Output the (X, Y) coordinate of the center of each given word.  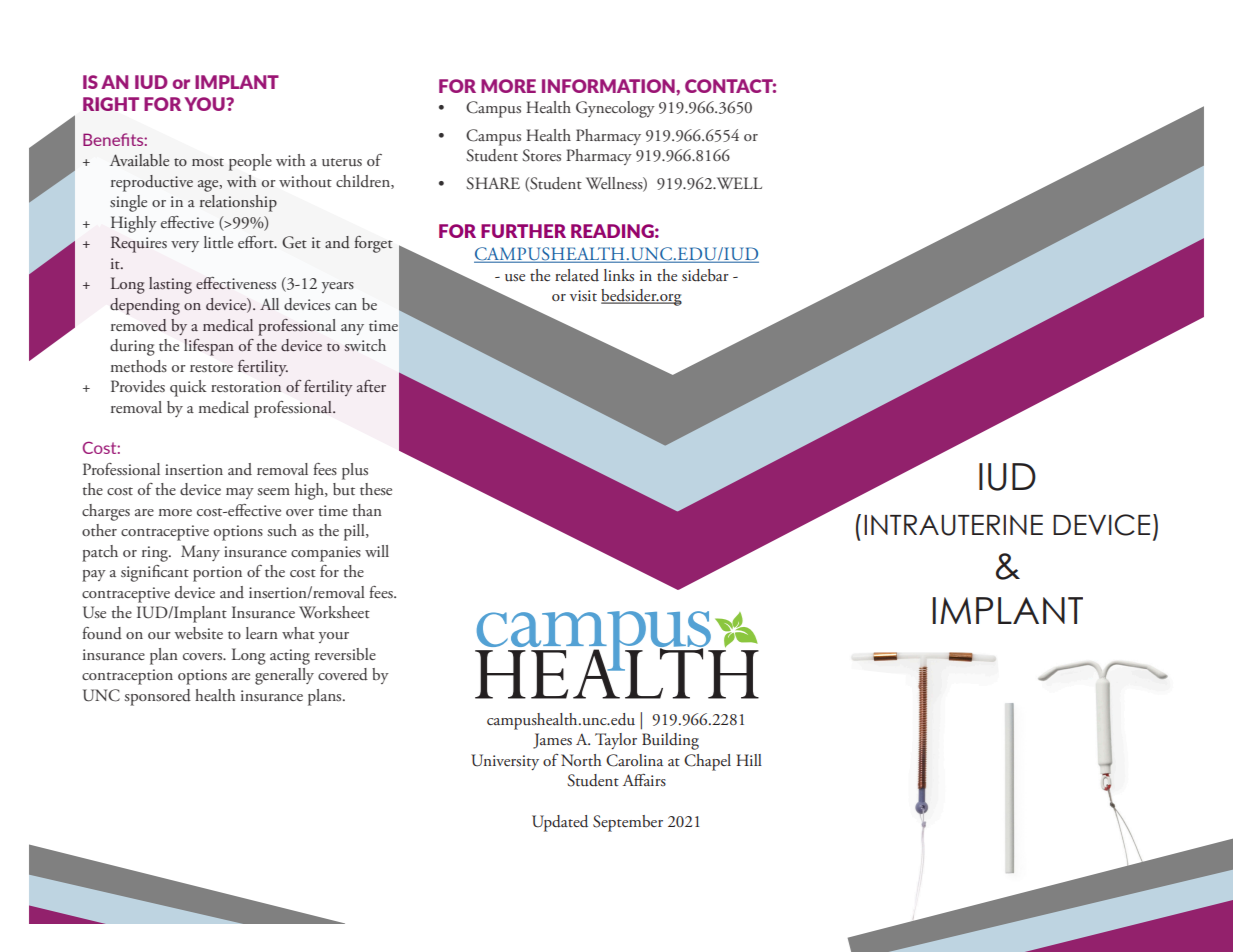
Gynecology (615, 109)
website (199, 633)
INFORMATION (609, 86)
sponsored (158, 697)
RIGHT (111, 104)
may (240, 493)
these (376, 489)
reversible (345, 654)
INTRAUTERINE (953, 525)
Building (670, 741)
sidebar (705, 275)
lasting (170, 285)
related (577, 275)
